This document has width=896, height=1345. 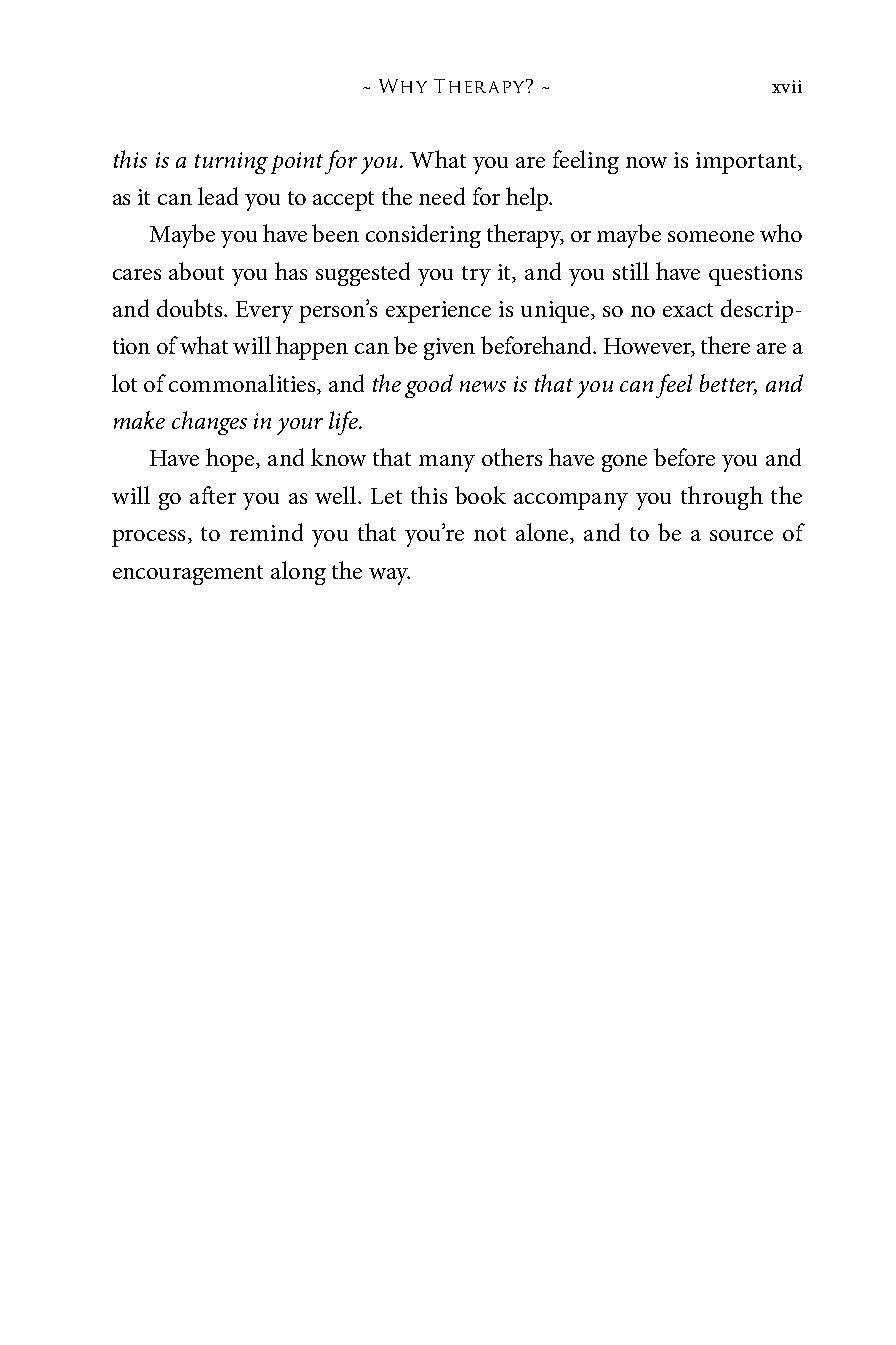 I want to click on way, so click(x=389, y=576).
